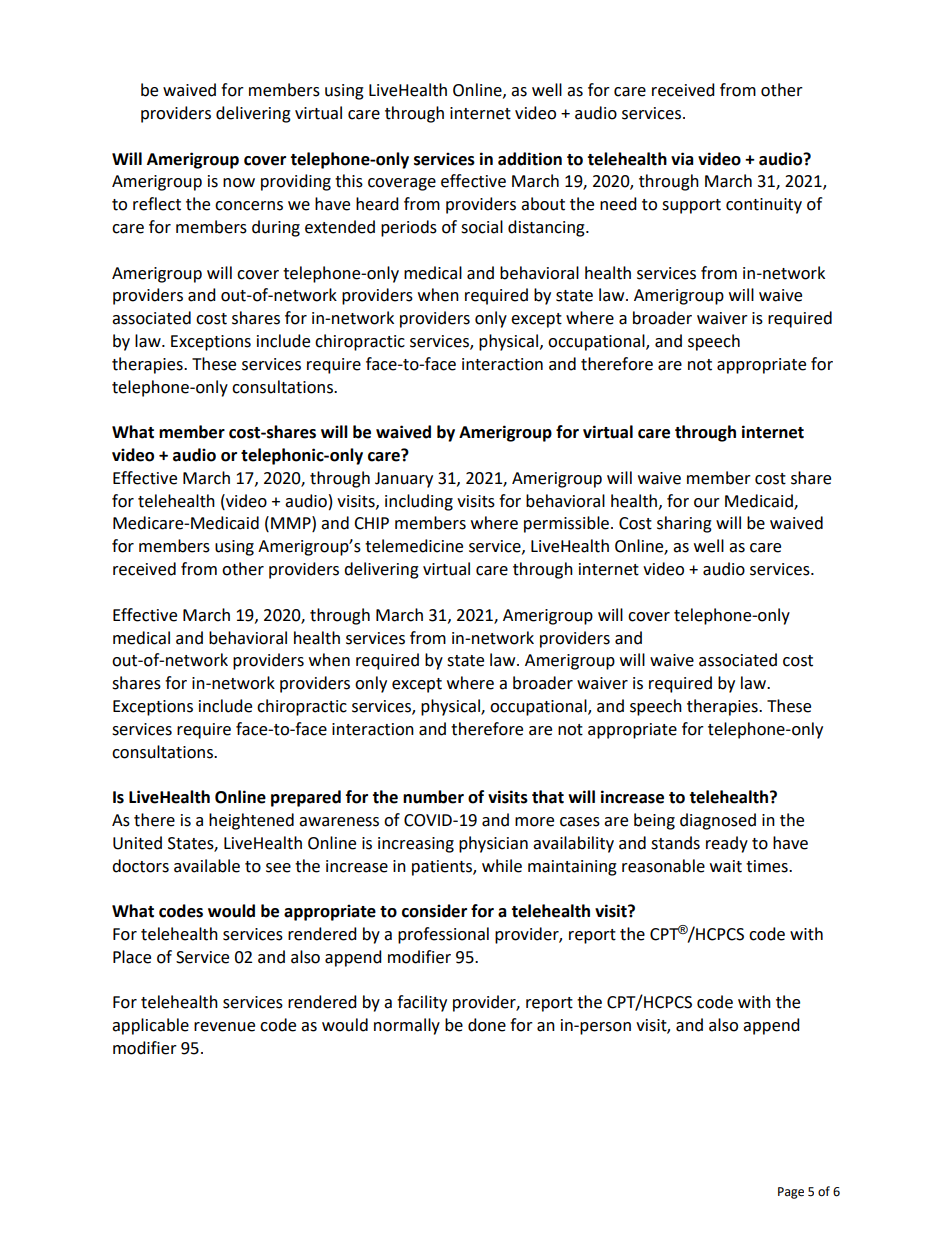 This screenshot has height=1233, width=952. What do you see at coordinates (371, 523) in the screenshot?
I see `CHIP` at bounding box center [371, 523].
